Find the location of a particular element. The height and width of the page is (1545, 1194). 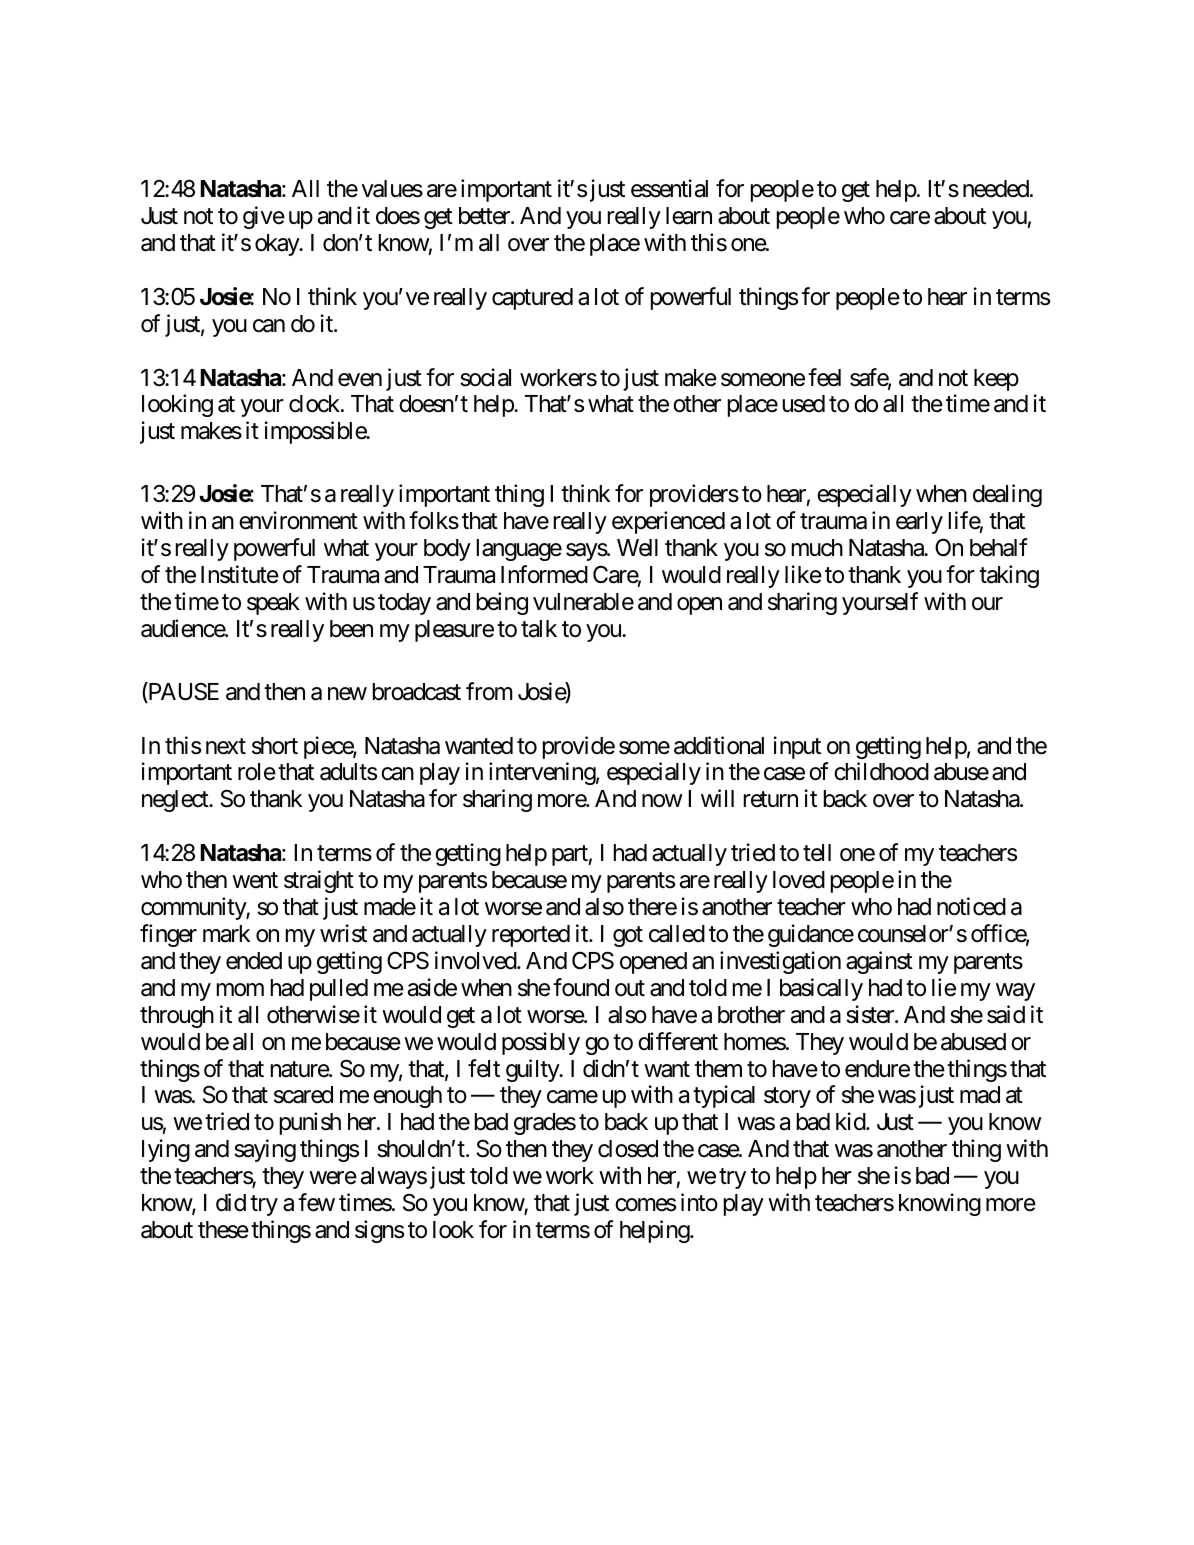

early is located at coordinates (919, 523).
